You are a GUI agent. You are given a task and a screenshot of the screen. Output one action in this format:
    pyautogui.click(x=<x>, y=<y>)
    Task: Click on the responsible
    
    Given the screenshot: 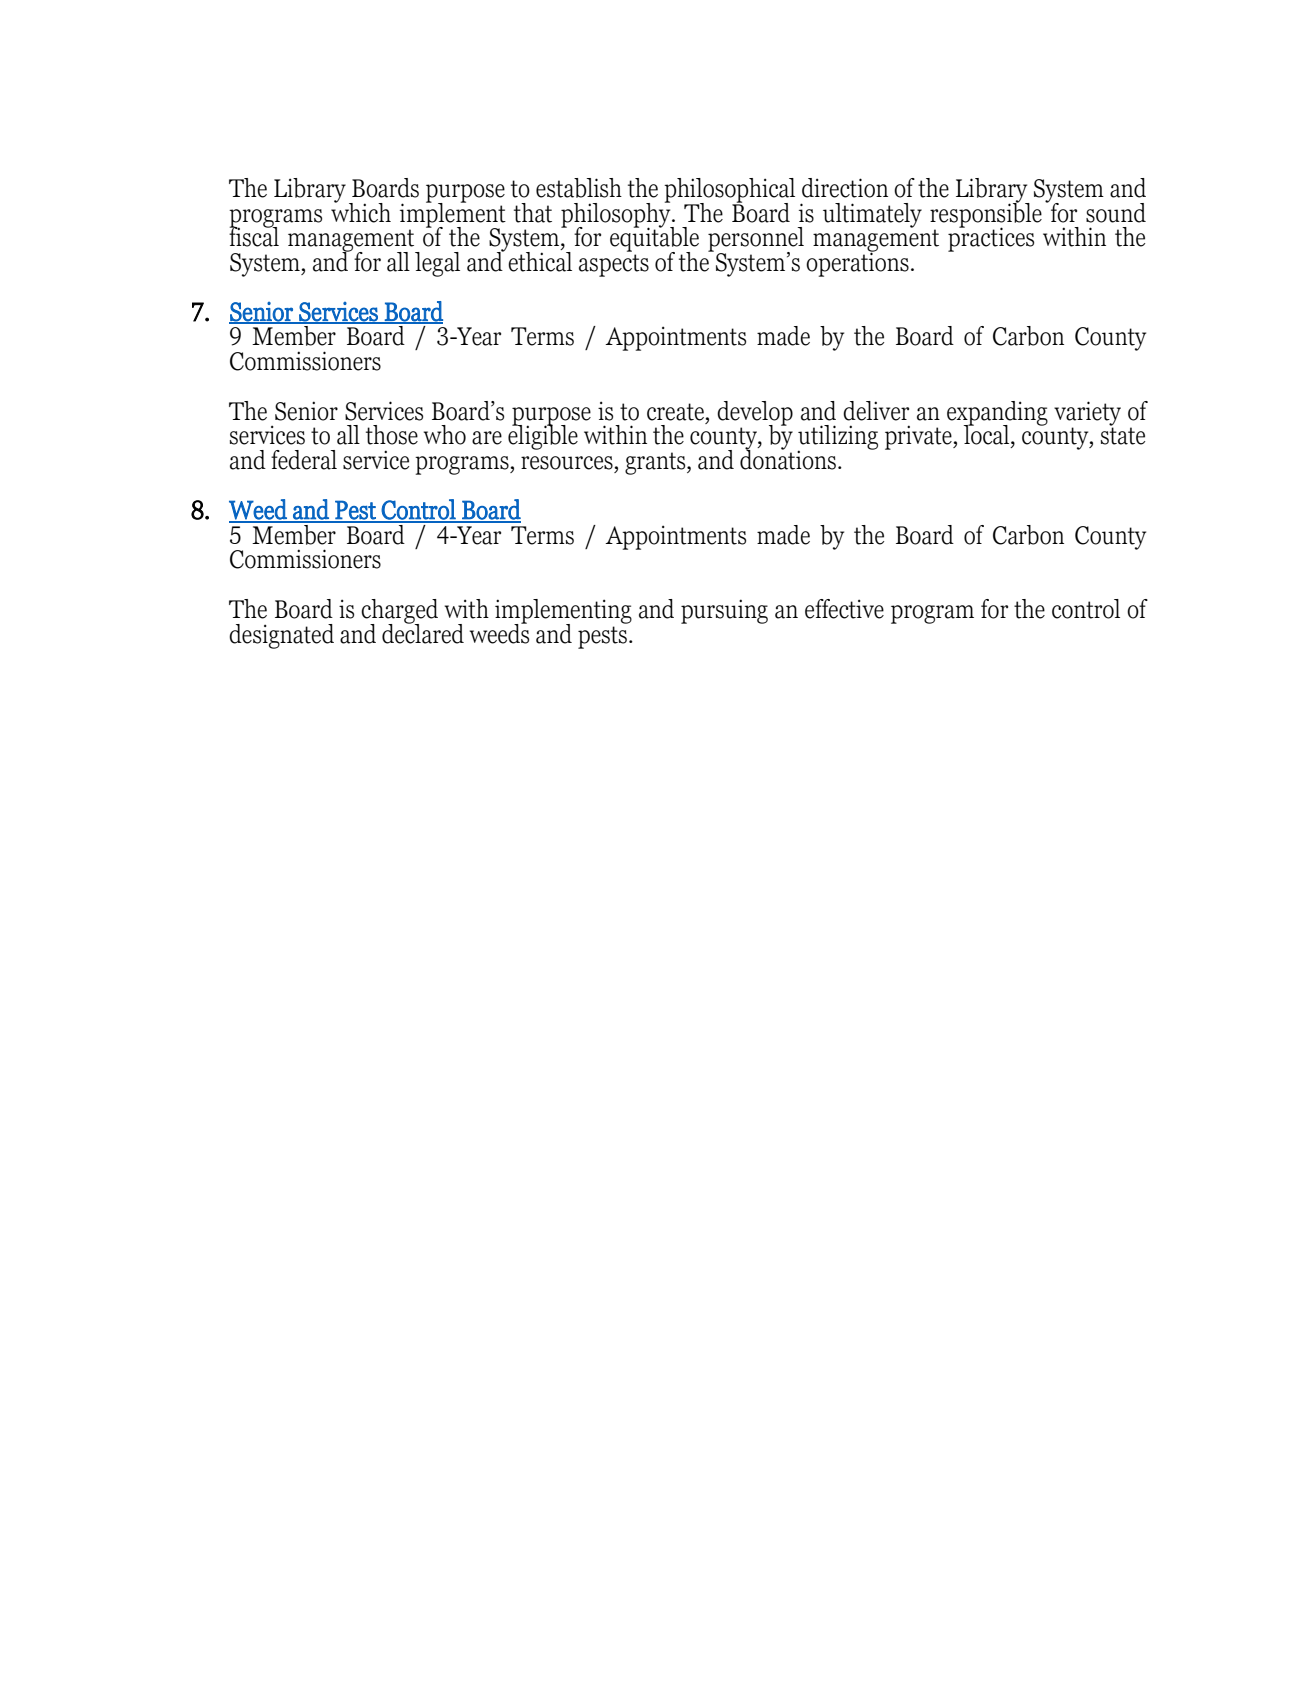 What is the action you would take?
    pyautogui.click(x=986, y=215)
